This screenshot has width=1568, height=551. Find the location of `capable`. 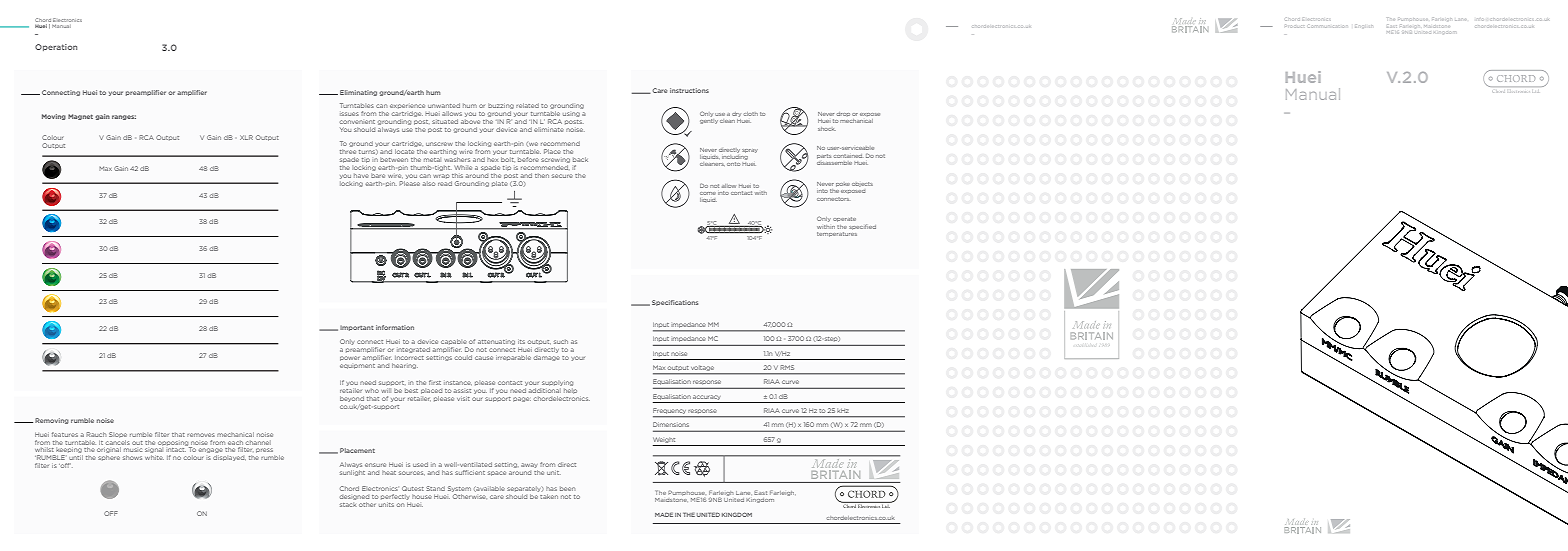

capable is located at coordinates (454, 343).
